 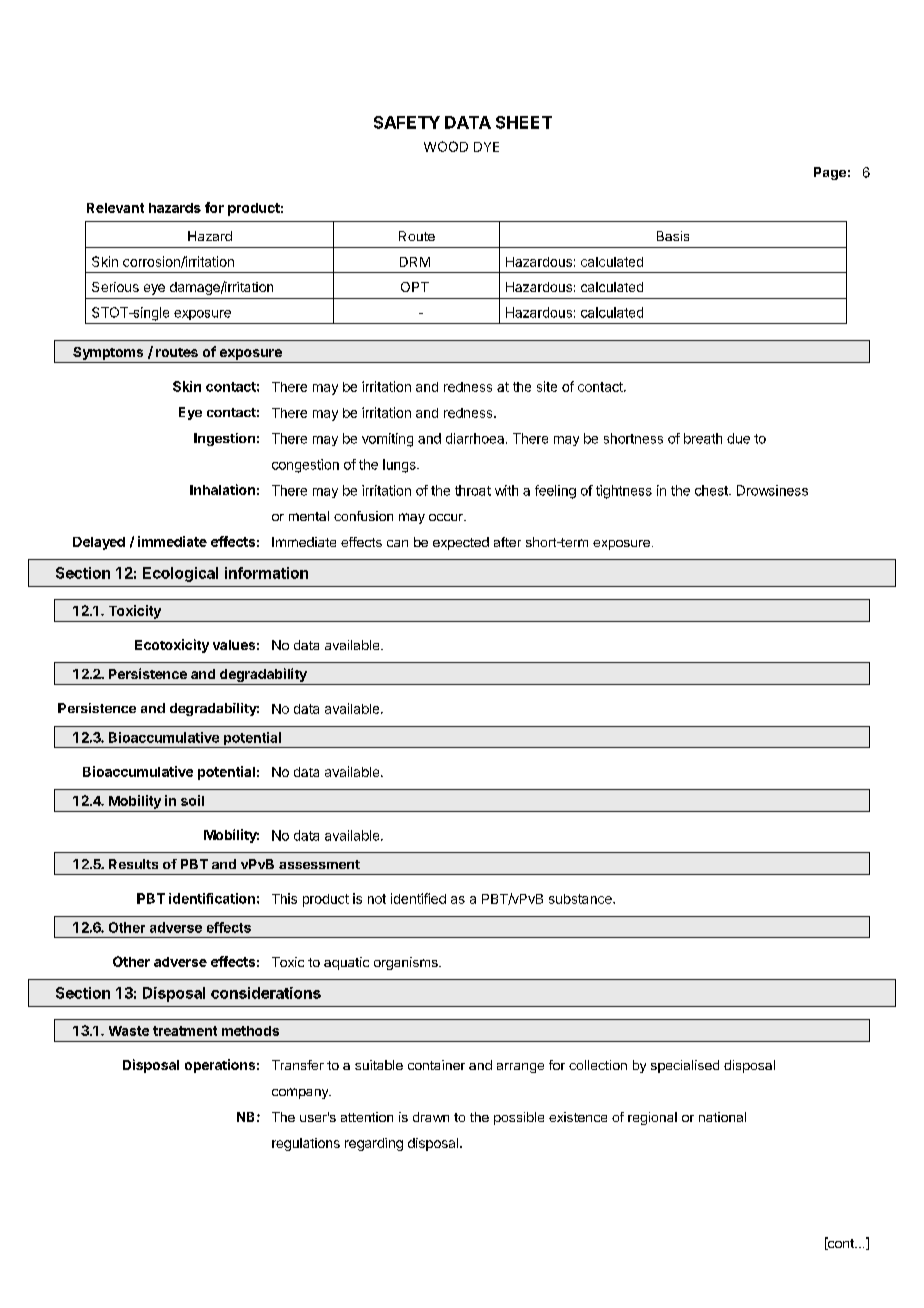 I want to click on throat, so click(x=473, y=490).
